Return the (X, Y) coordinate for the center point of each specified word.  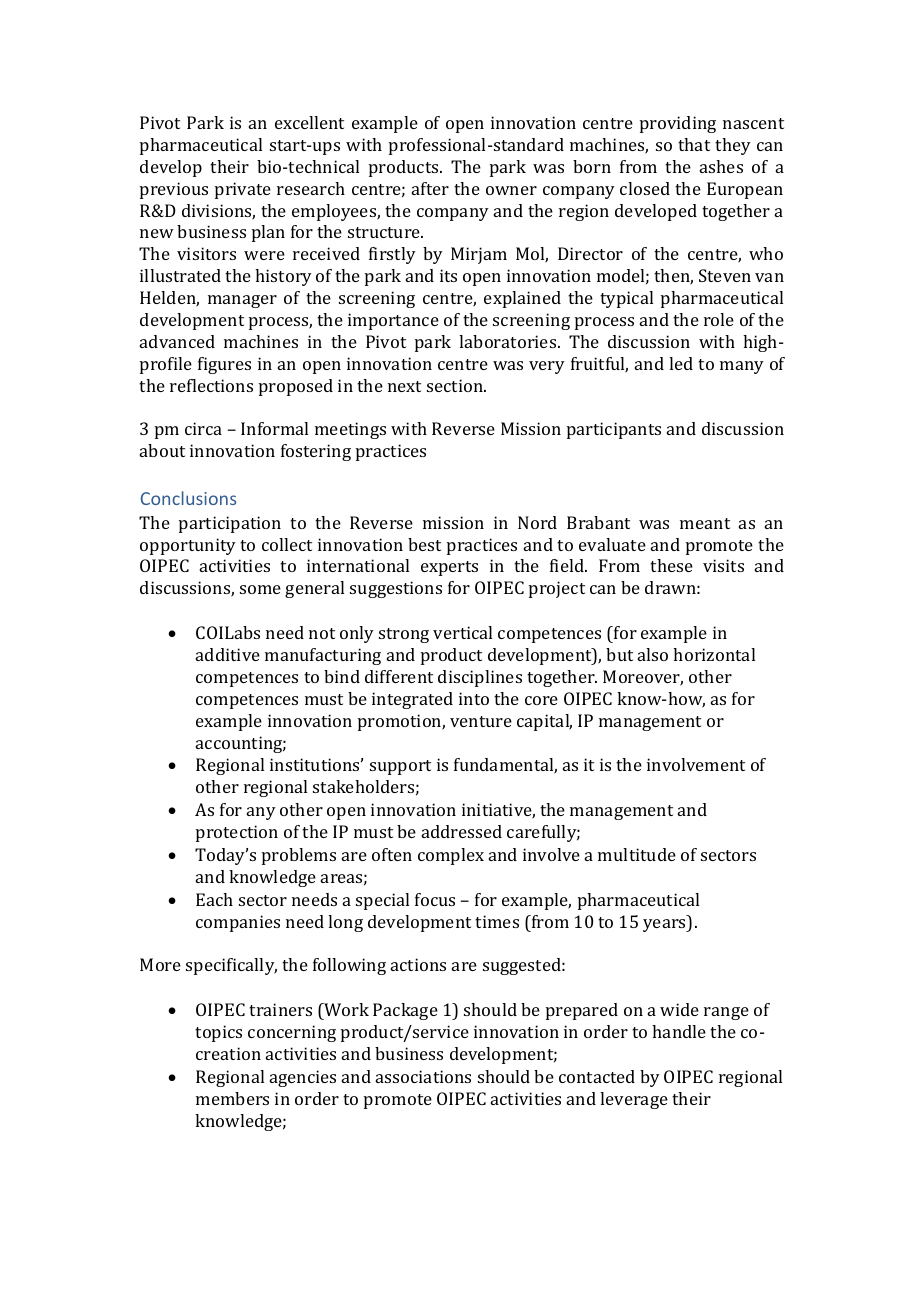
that (694, 144)
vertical (462, 632)
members (232, 1098)
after (430, 188)
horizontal (714, 654)
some (260, 589)
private (243, 190)
